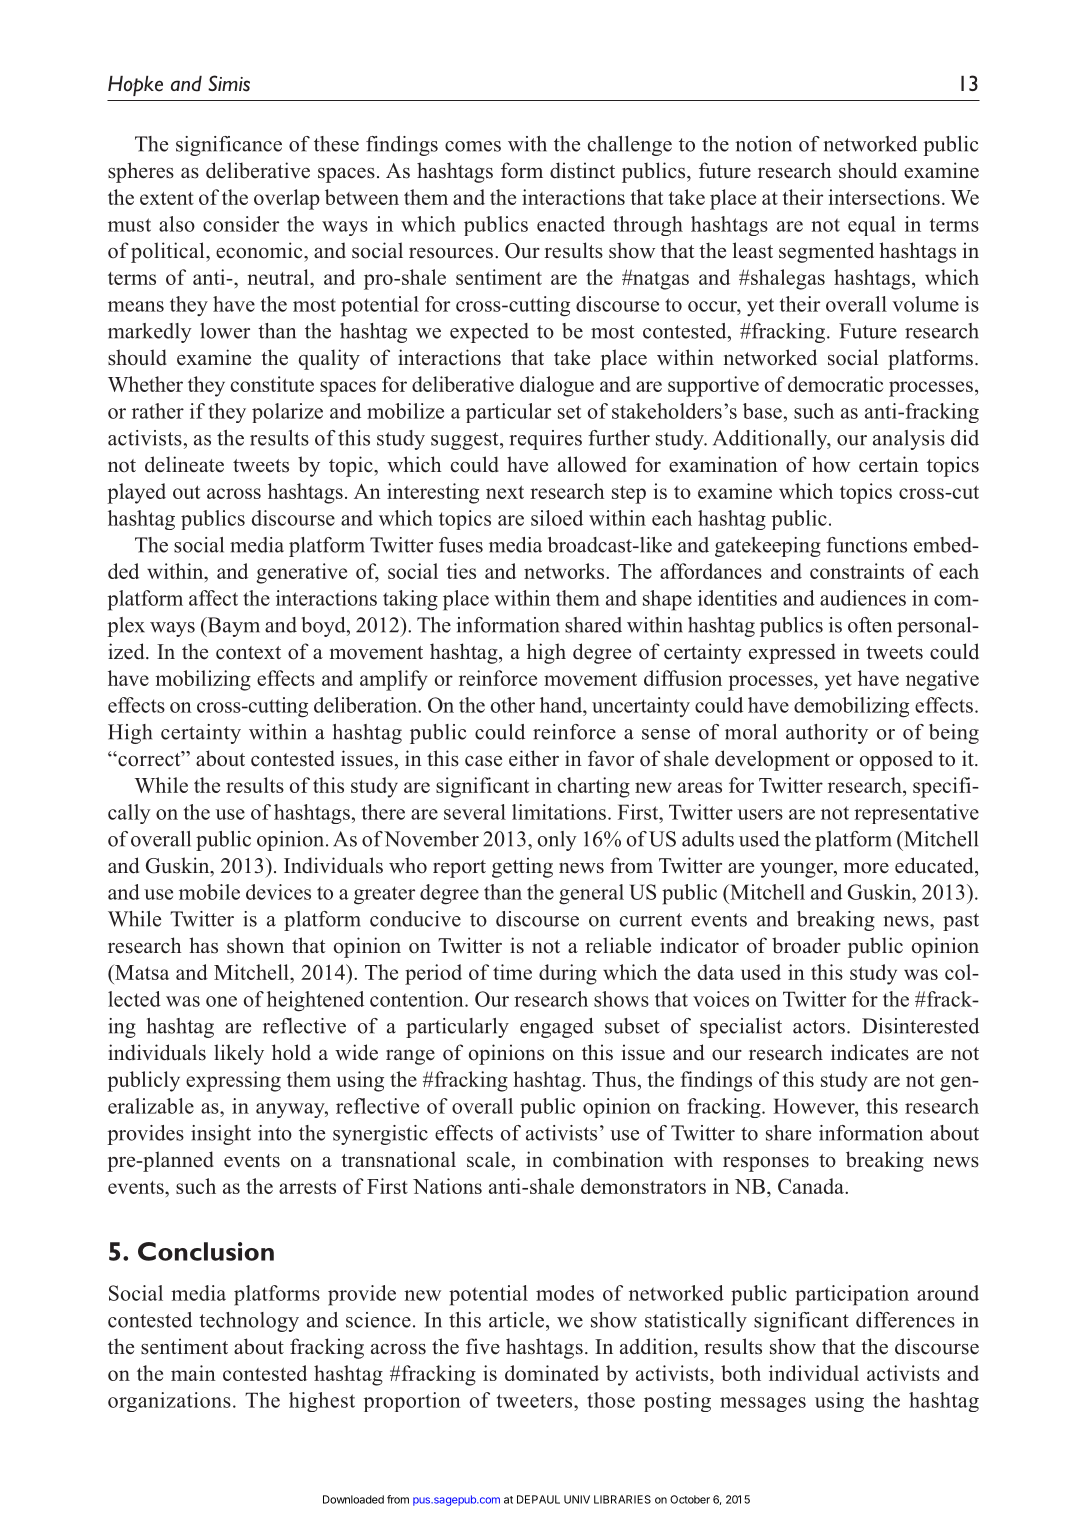 The height and width of the page is (1528, 1074). Describe the element at coordinates (582, 170) in the page. I see `distinct` at that location.
